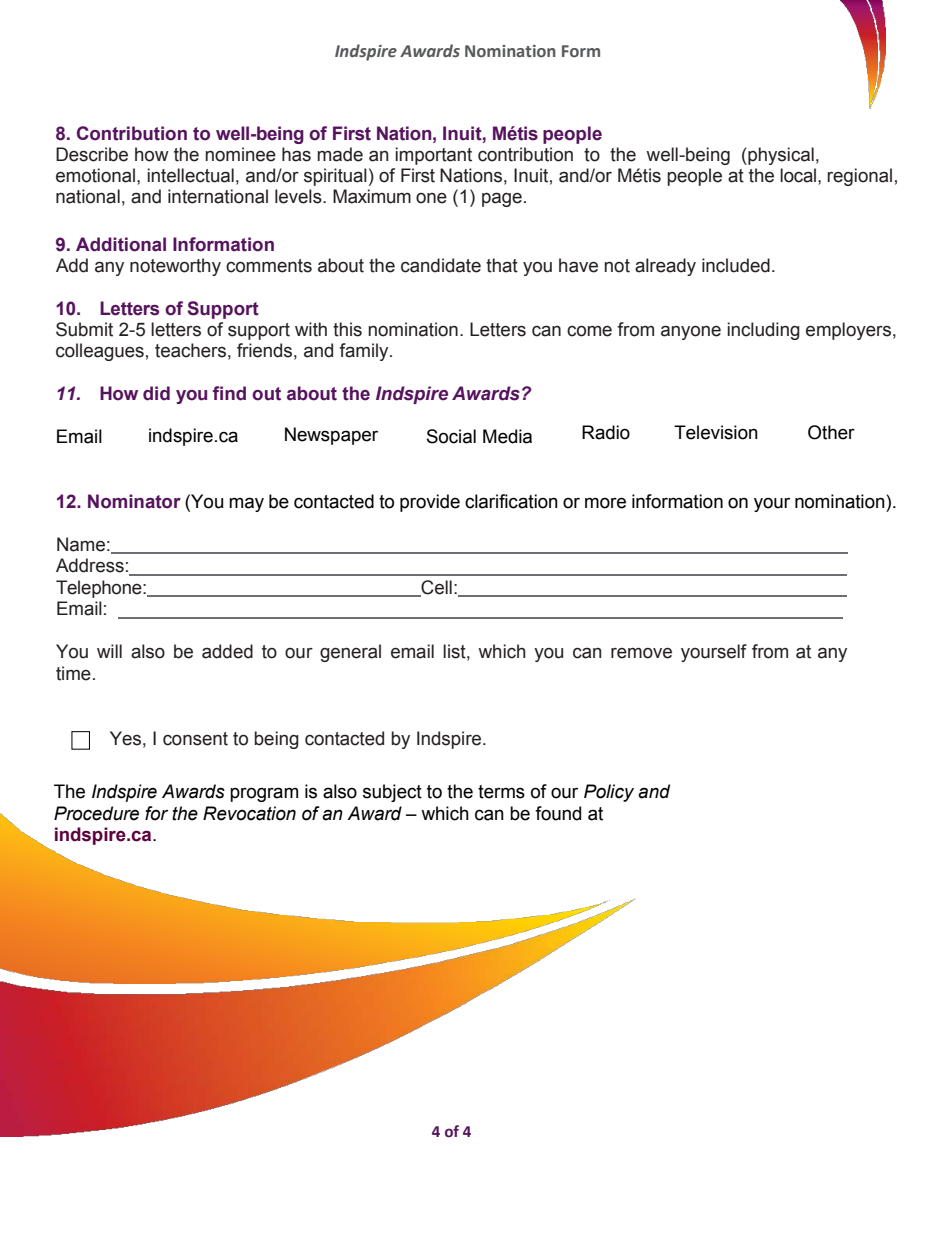  What do you see at coordinates (433, 156) in the screenshot?
I see `important` at bounding box center [433, 156].
